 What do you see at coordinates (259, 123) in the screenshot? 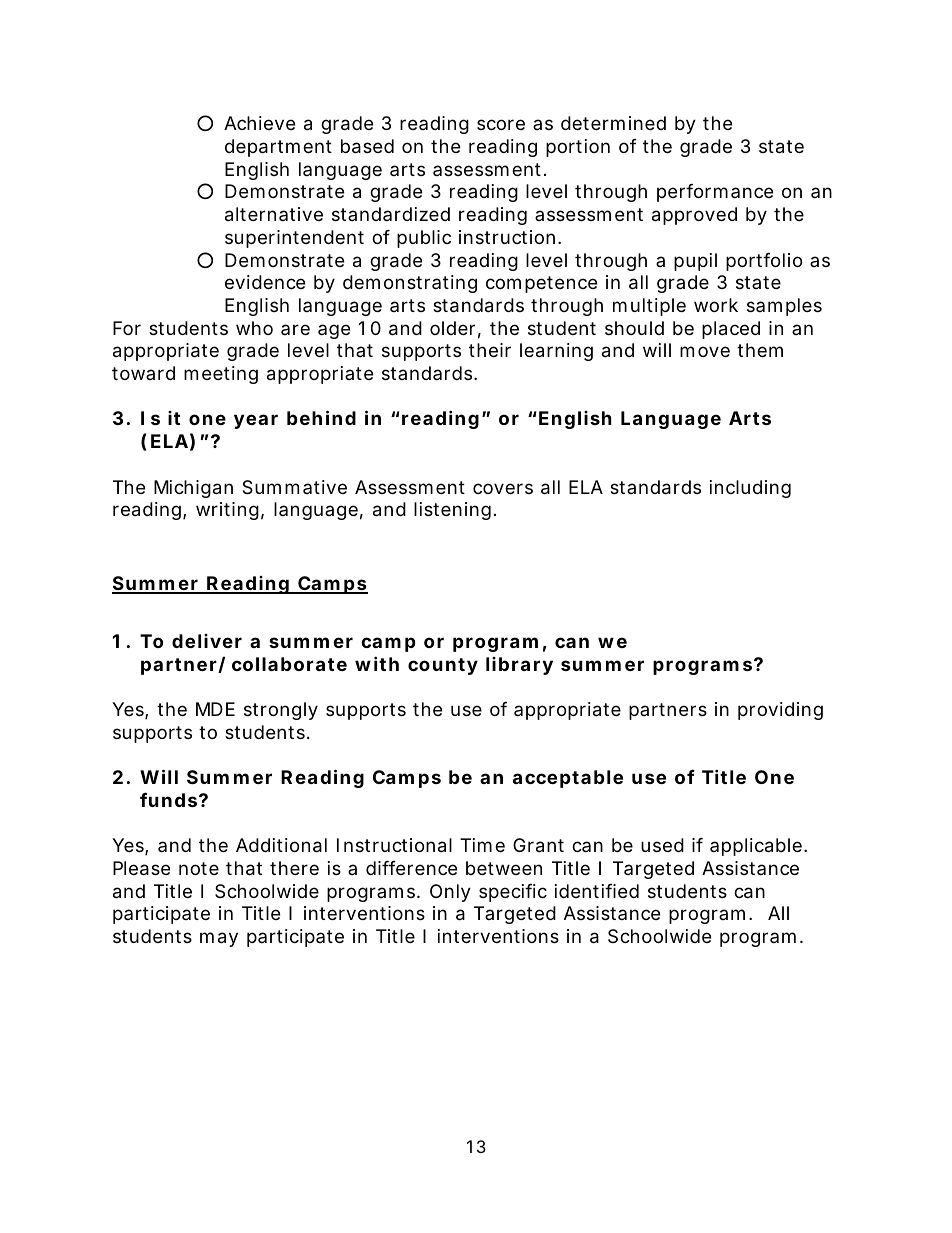
I see `Achieve` at bounding box center [259, 123].
